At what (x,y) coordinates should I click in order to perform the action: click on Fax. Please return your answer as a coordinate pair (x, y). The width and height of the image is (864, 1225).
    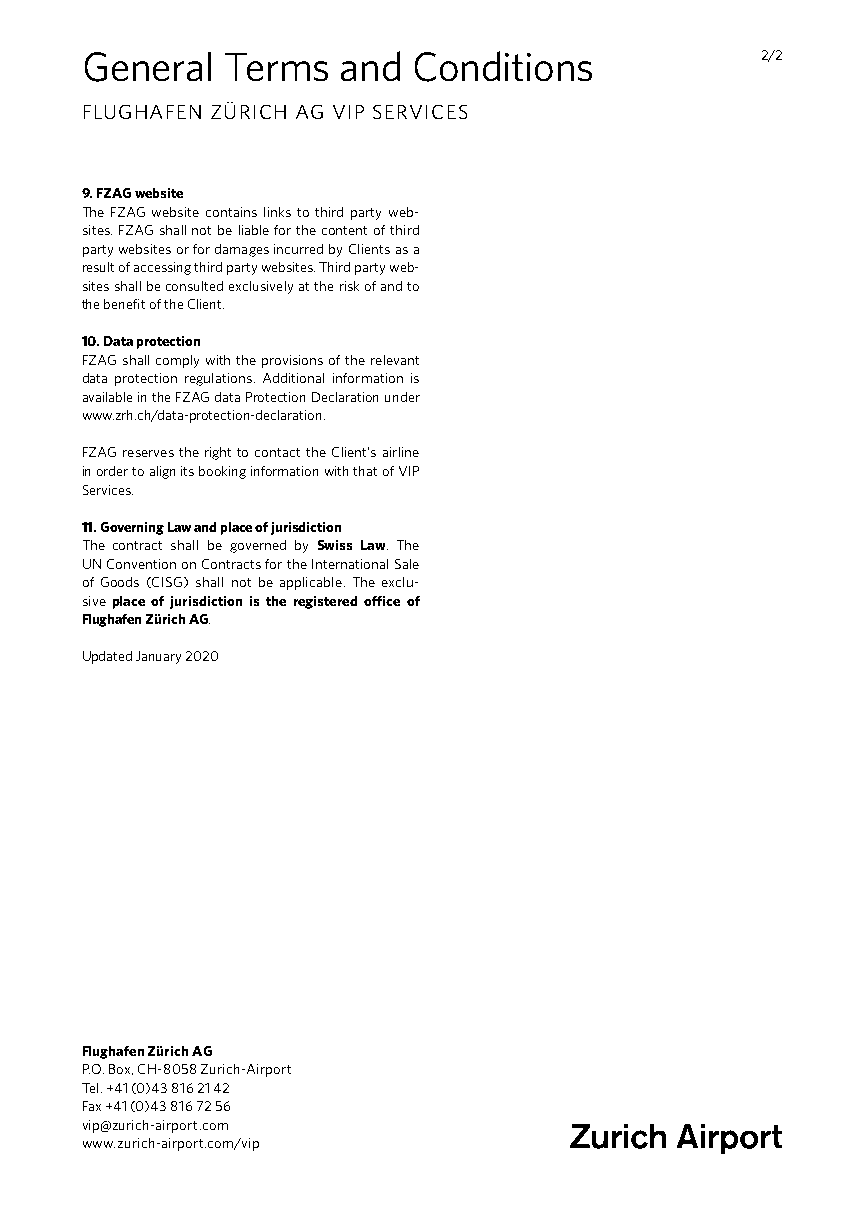
    Looking at the image, I should click on (92, 1106).
